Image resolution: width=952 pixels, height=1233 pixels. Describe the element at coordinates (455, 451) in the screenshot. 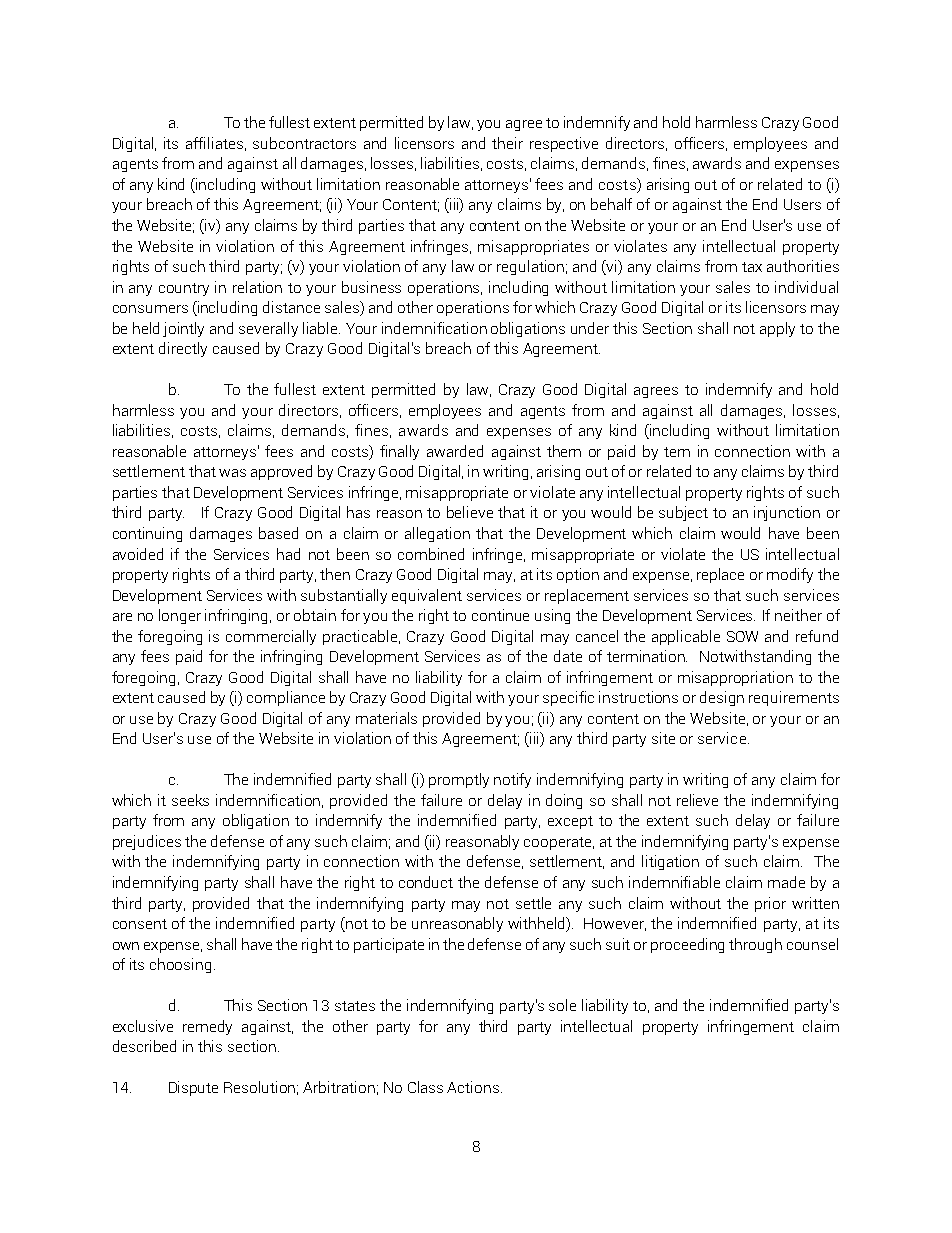

I see `awarded` at that location.
